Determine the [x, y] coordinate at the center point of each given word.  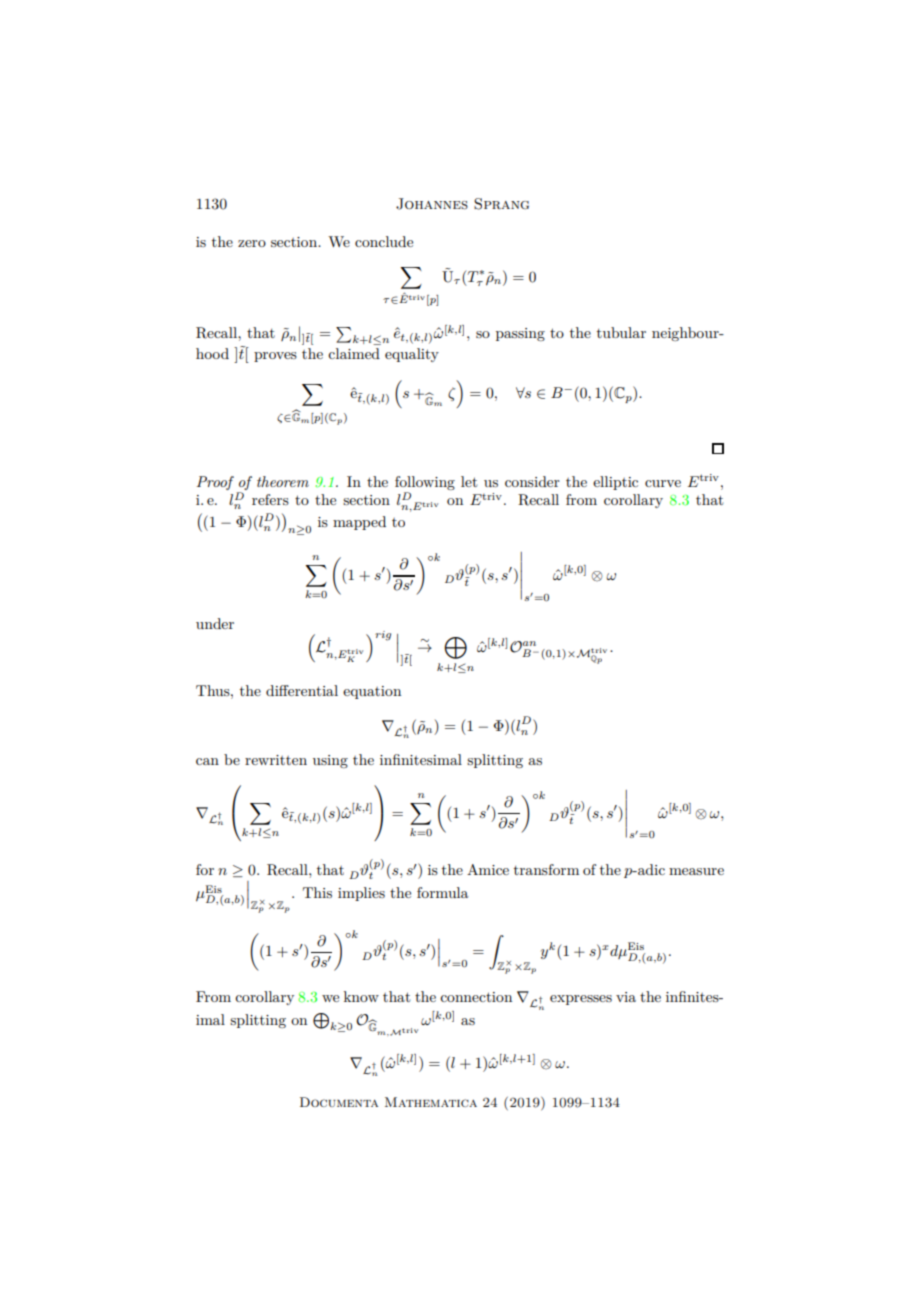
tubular [621, 332]
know [361, 996]
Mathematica [431, 1102]
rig [383, 636]
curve [663, 483]
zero [252, 243]
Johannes [432, 204]
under [215, 623]
